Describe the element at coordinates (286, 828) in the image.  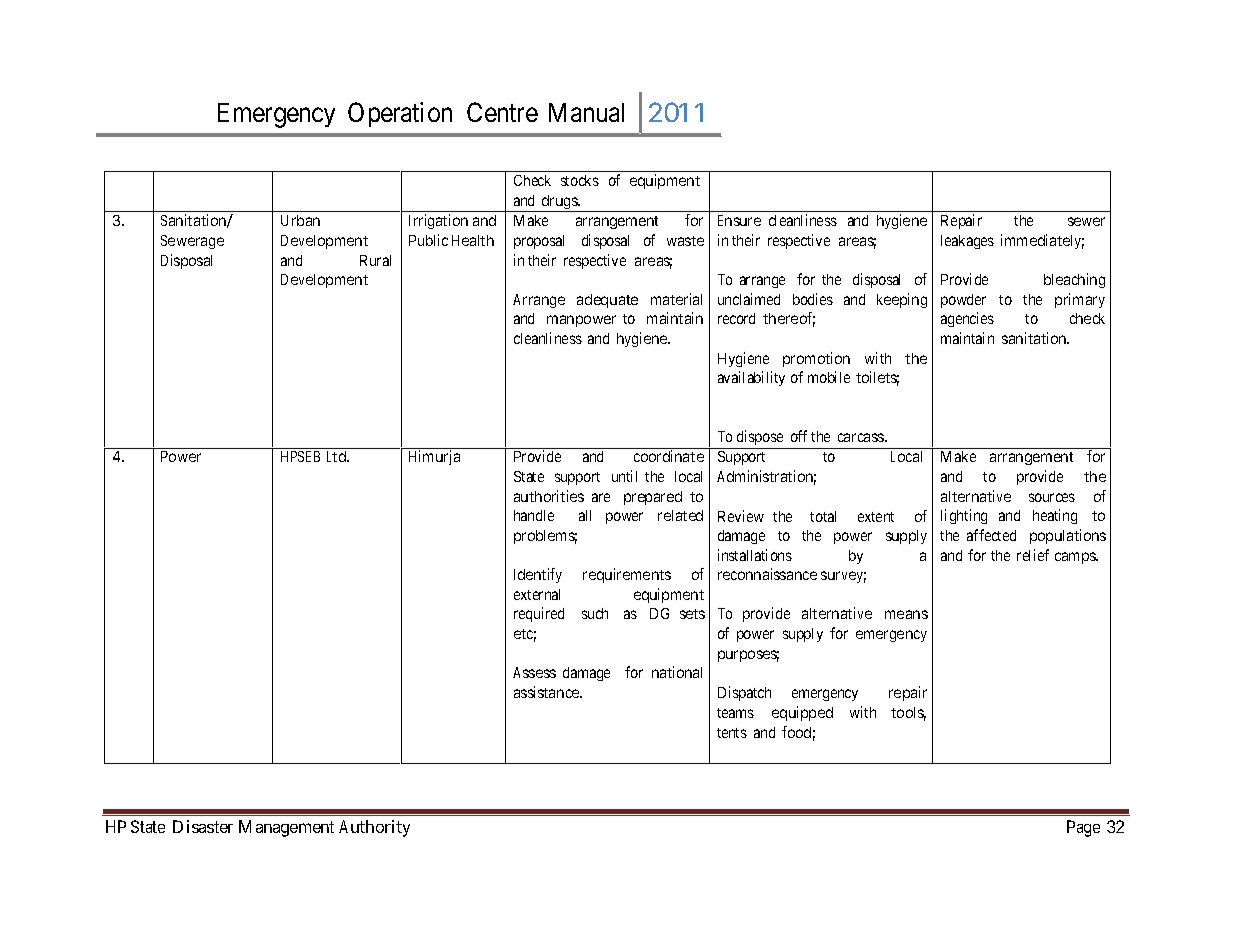
I see `Management` at that location.
